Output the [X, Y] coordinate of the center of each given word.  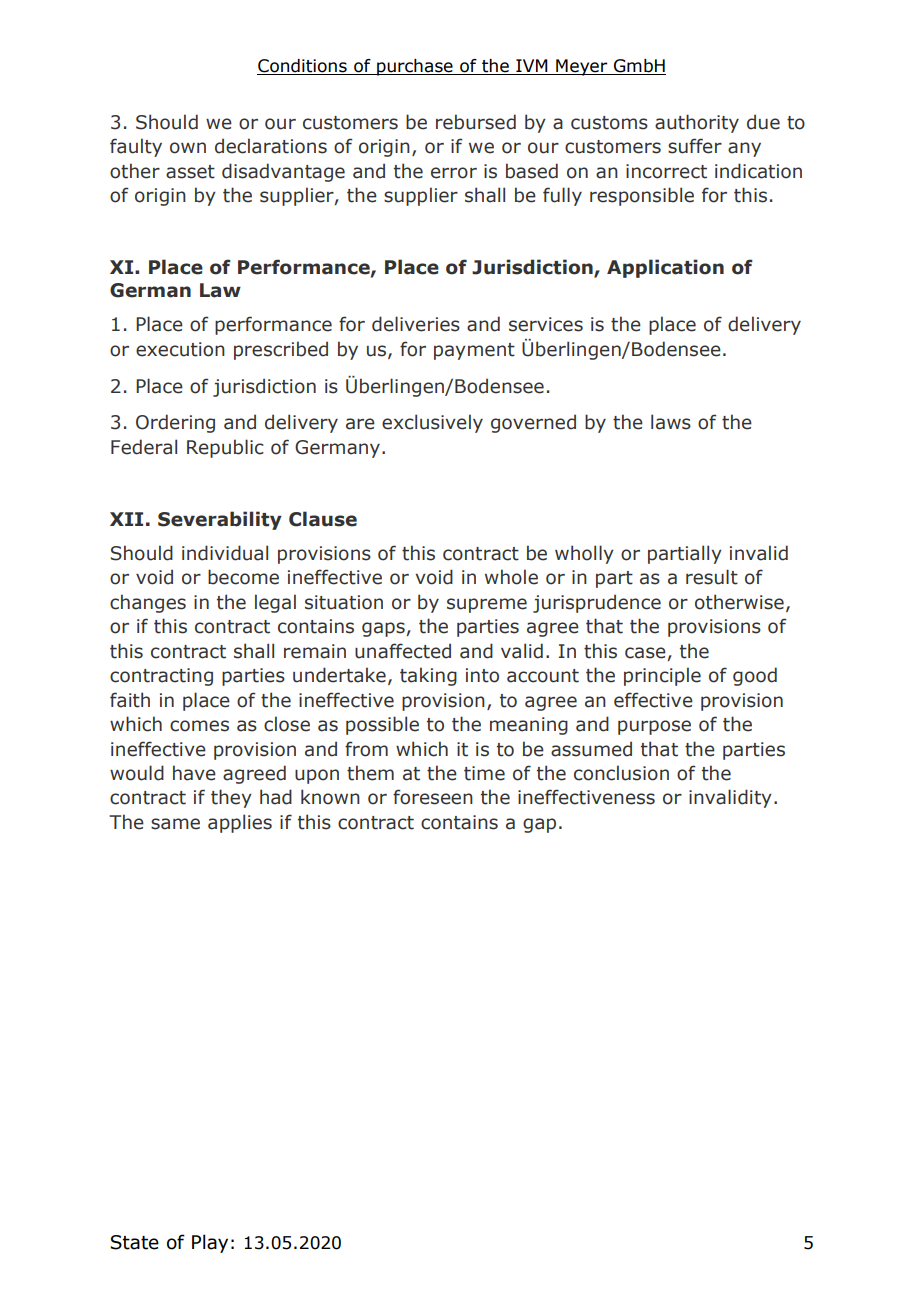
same [175, 824]
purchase [415, 67]
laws [671, 422]
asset [190, 172]
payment [474, 351]
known [330, 797]
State [134, 1242]
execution [180, 349]
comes [199, 726]
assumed [591, 749]
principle [662, 676]
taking [428, 676]
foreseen [433, 797]
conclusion [621, 773]
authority [697, 123]
